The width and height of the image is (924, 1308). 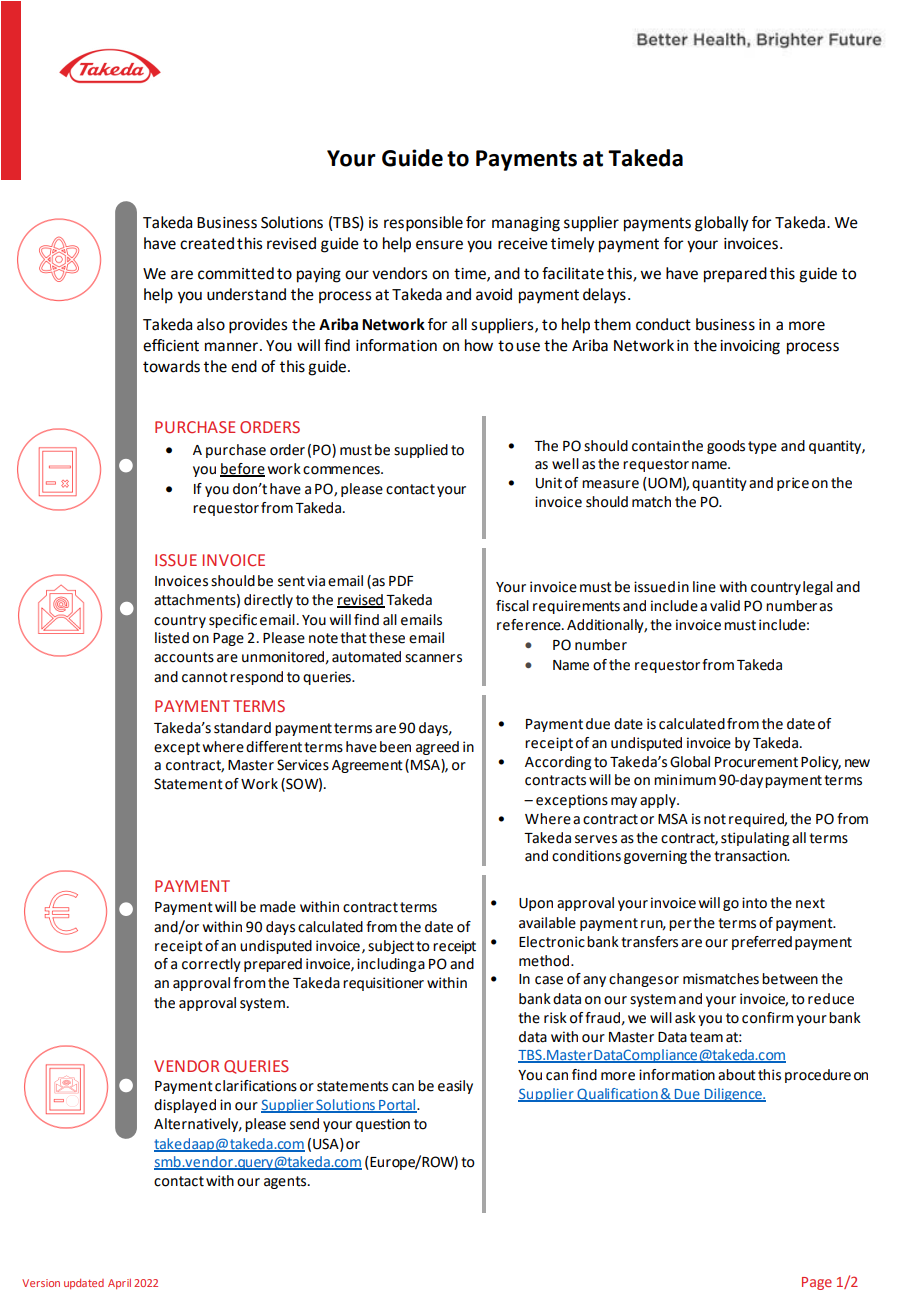 What do you see at coordinates (437, 748) in the image?
I see `agreed` at bounding box center [437, 748].
